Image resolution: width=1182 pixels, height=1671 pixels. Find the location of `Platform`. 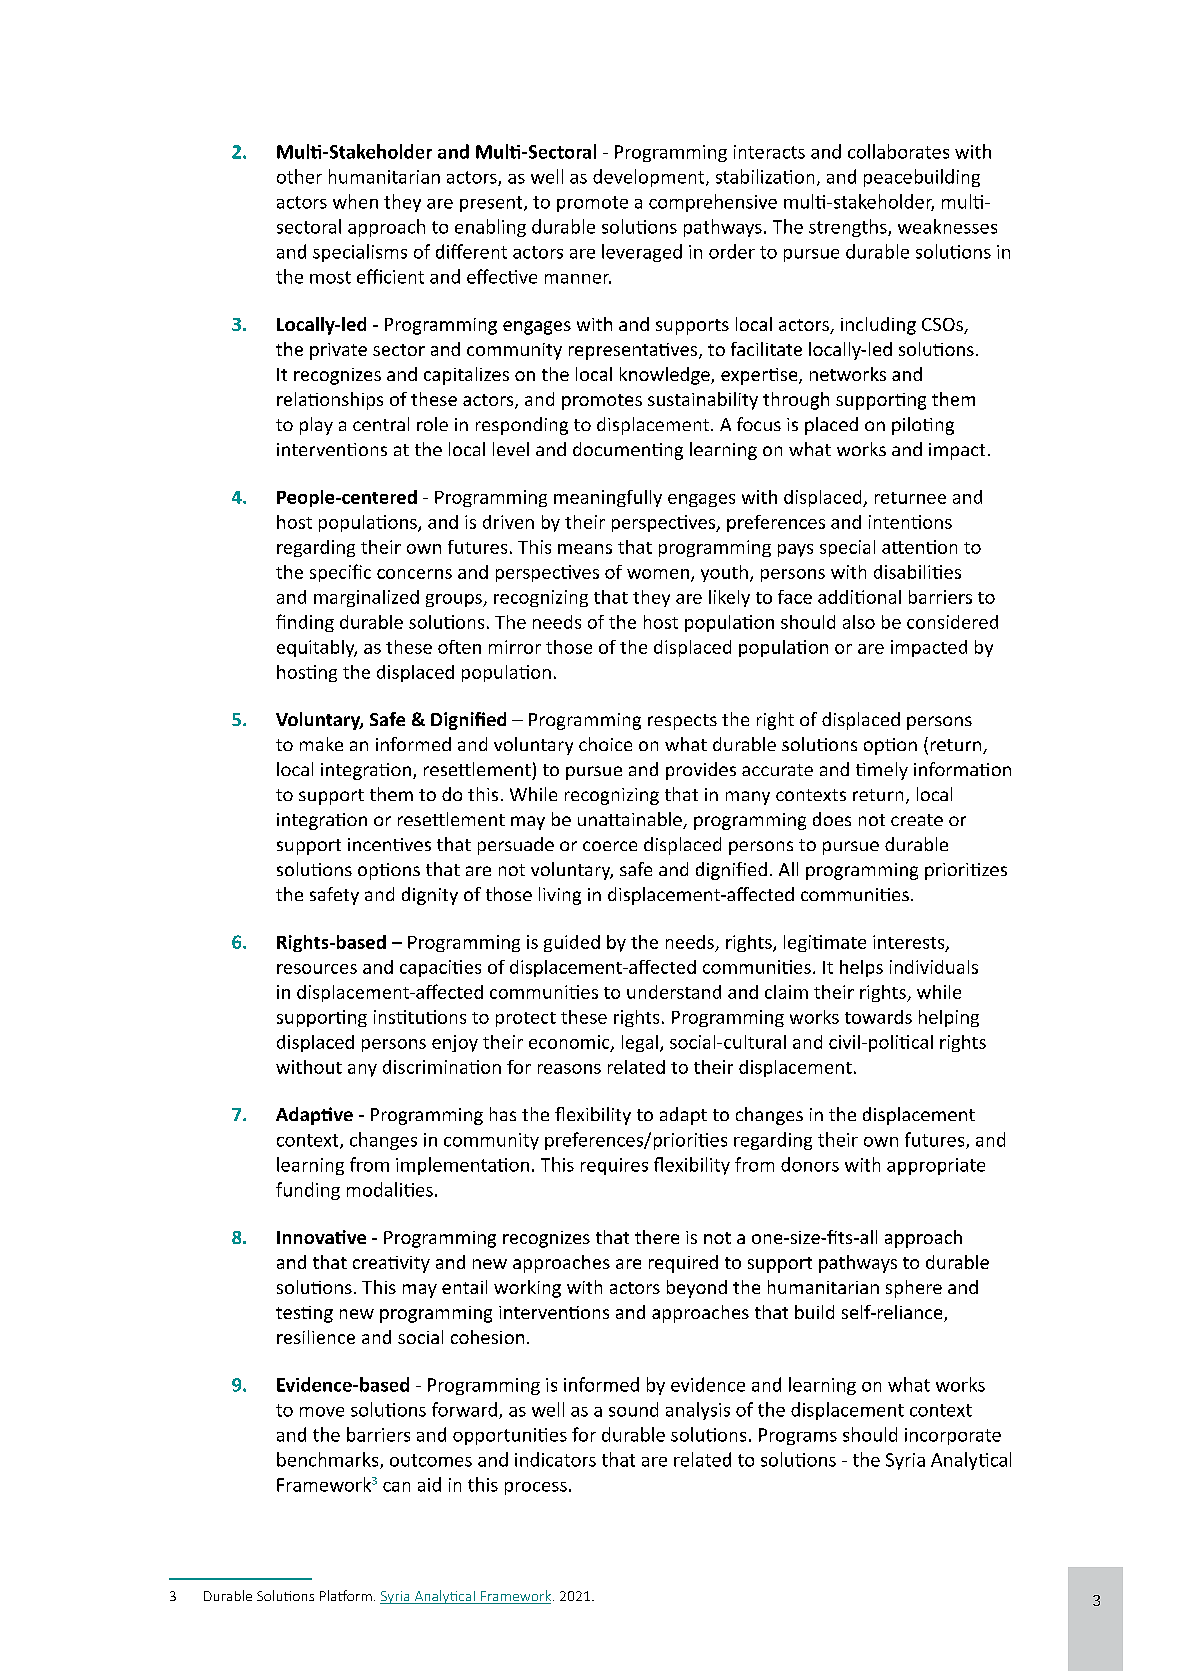

Platform is located at coordinates (346, 1595).
